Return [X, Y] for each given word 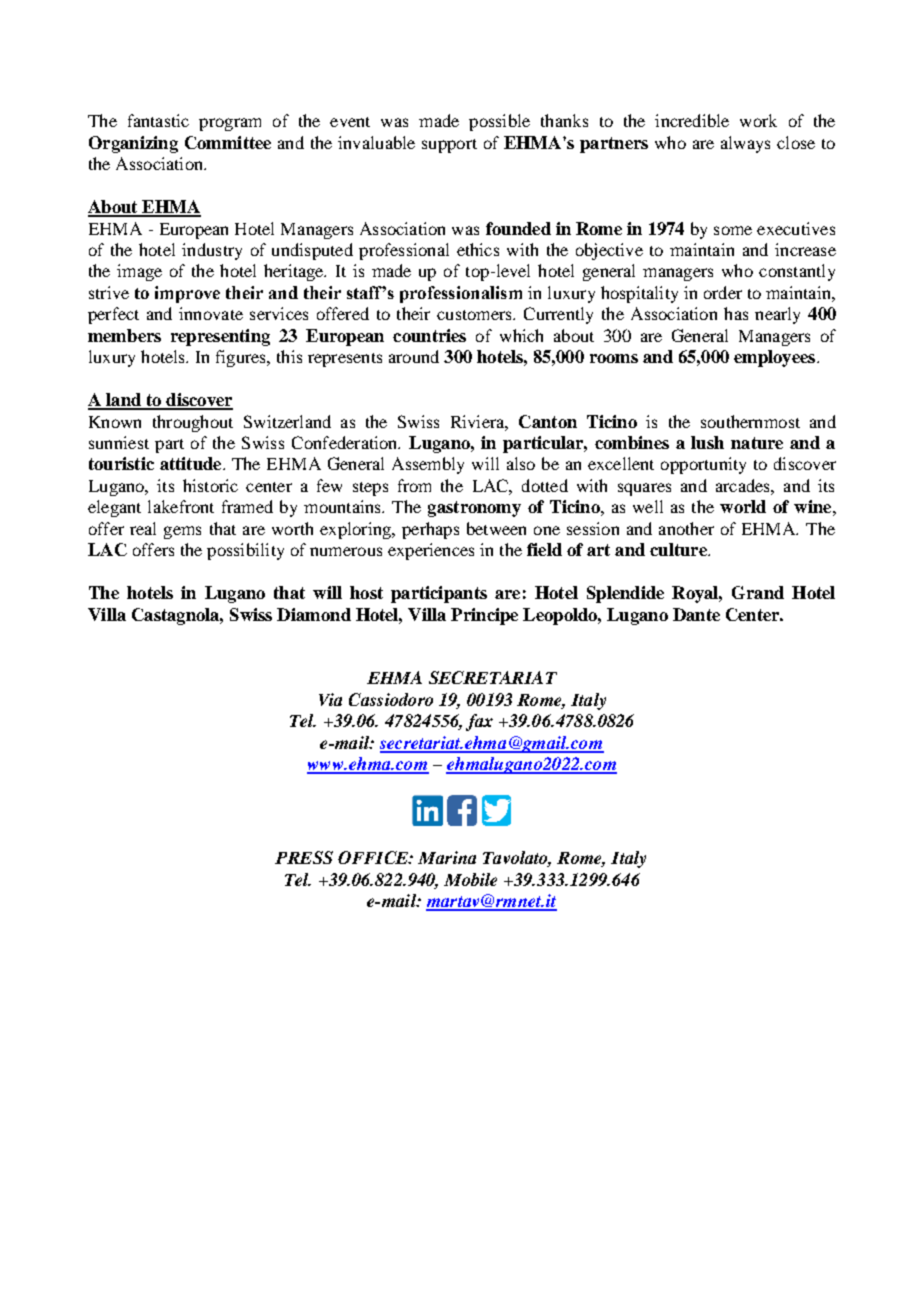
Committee [228, 142]
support [449, 146]
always [745, 144]
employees [774, 358]
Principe [484, 616]
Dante [696, 614]
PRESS [304, 857]
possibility [245, 551]
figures [242, 358]
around [414, 356]
